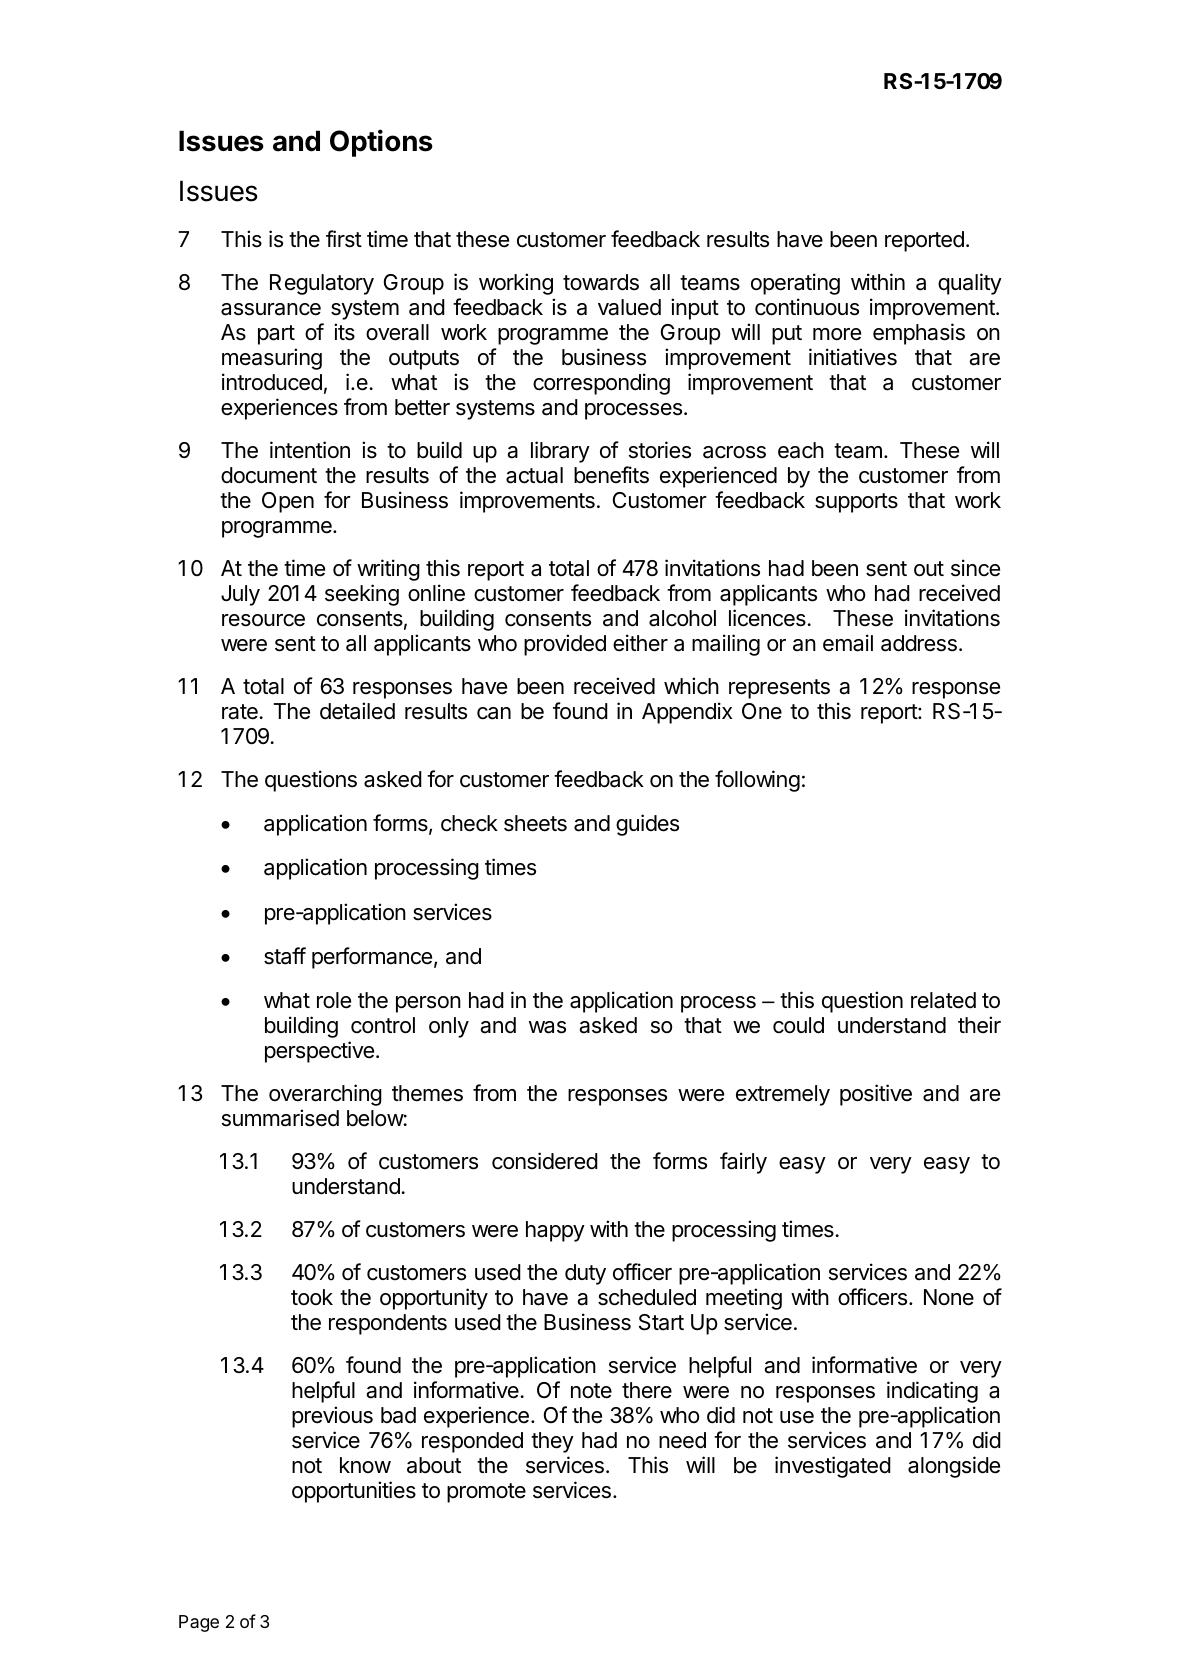 This screenshot has width=1178, height=1666. I want to click on resource, so click(263, 620).
